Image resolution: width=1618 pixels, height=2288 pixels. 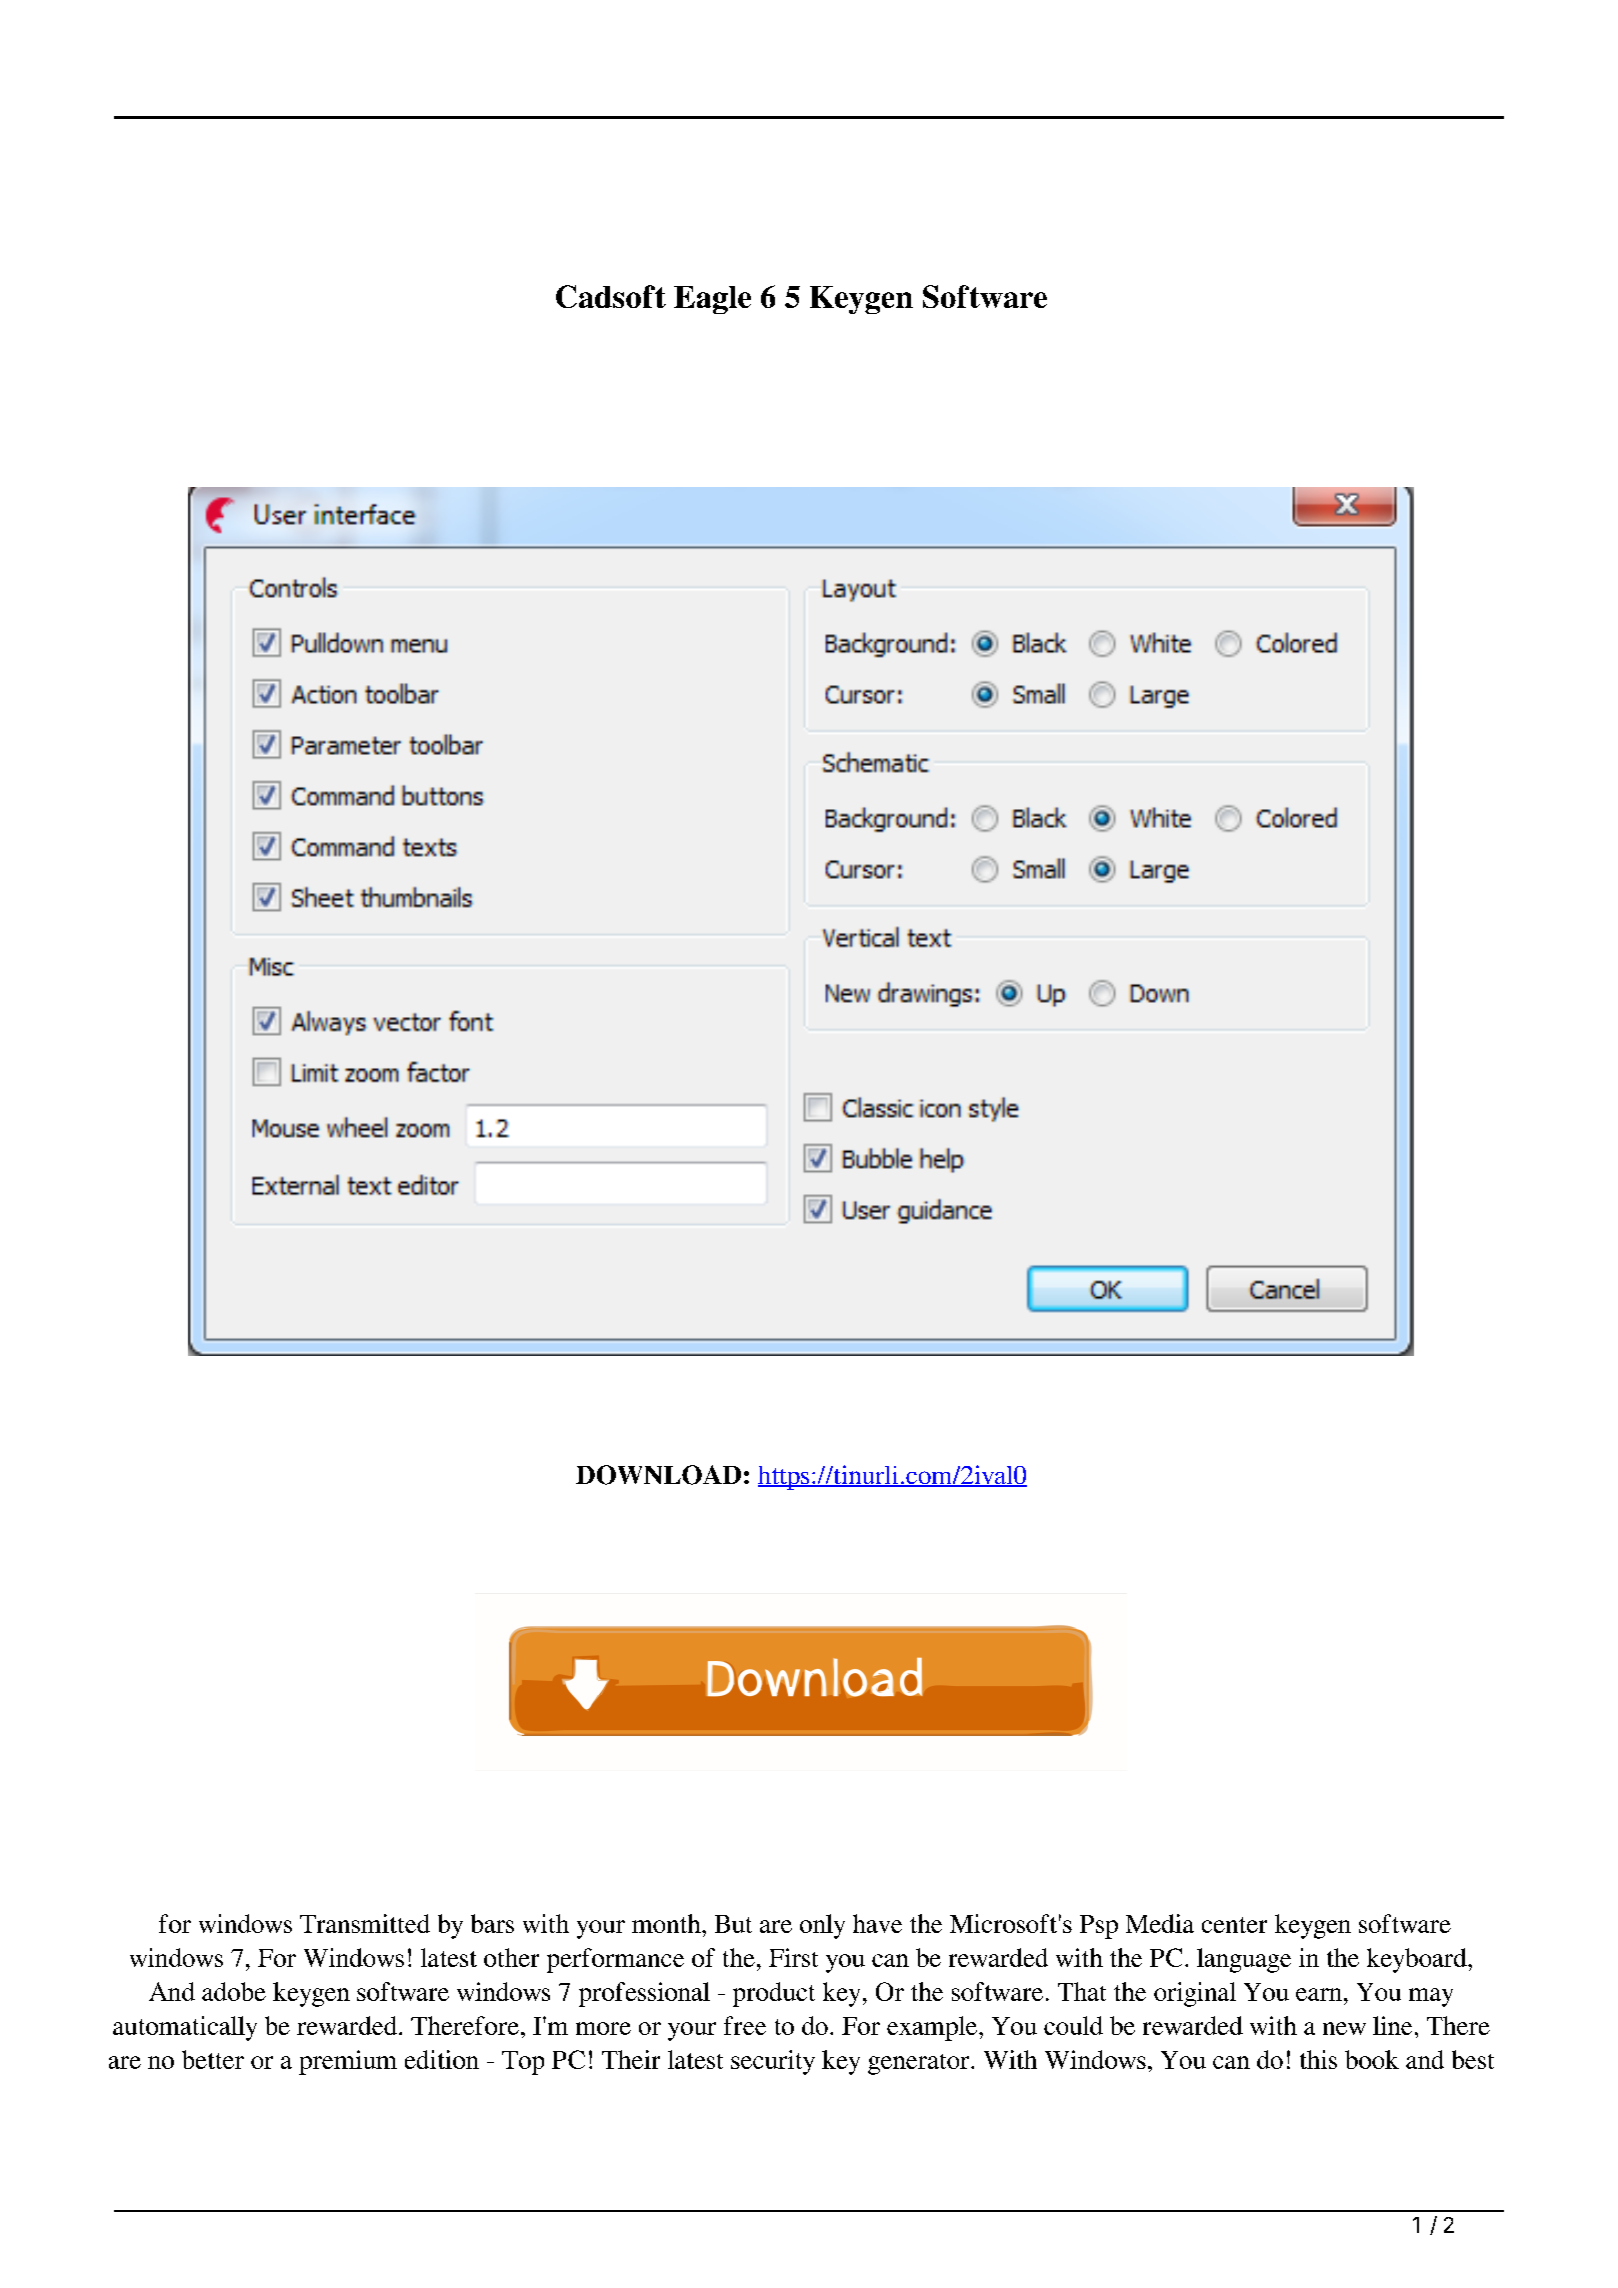 What do you see at coordinates (1160, 1923) in the document?
I see `Media` at bounding box center [1160, 1923].
